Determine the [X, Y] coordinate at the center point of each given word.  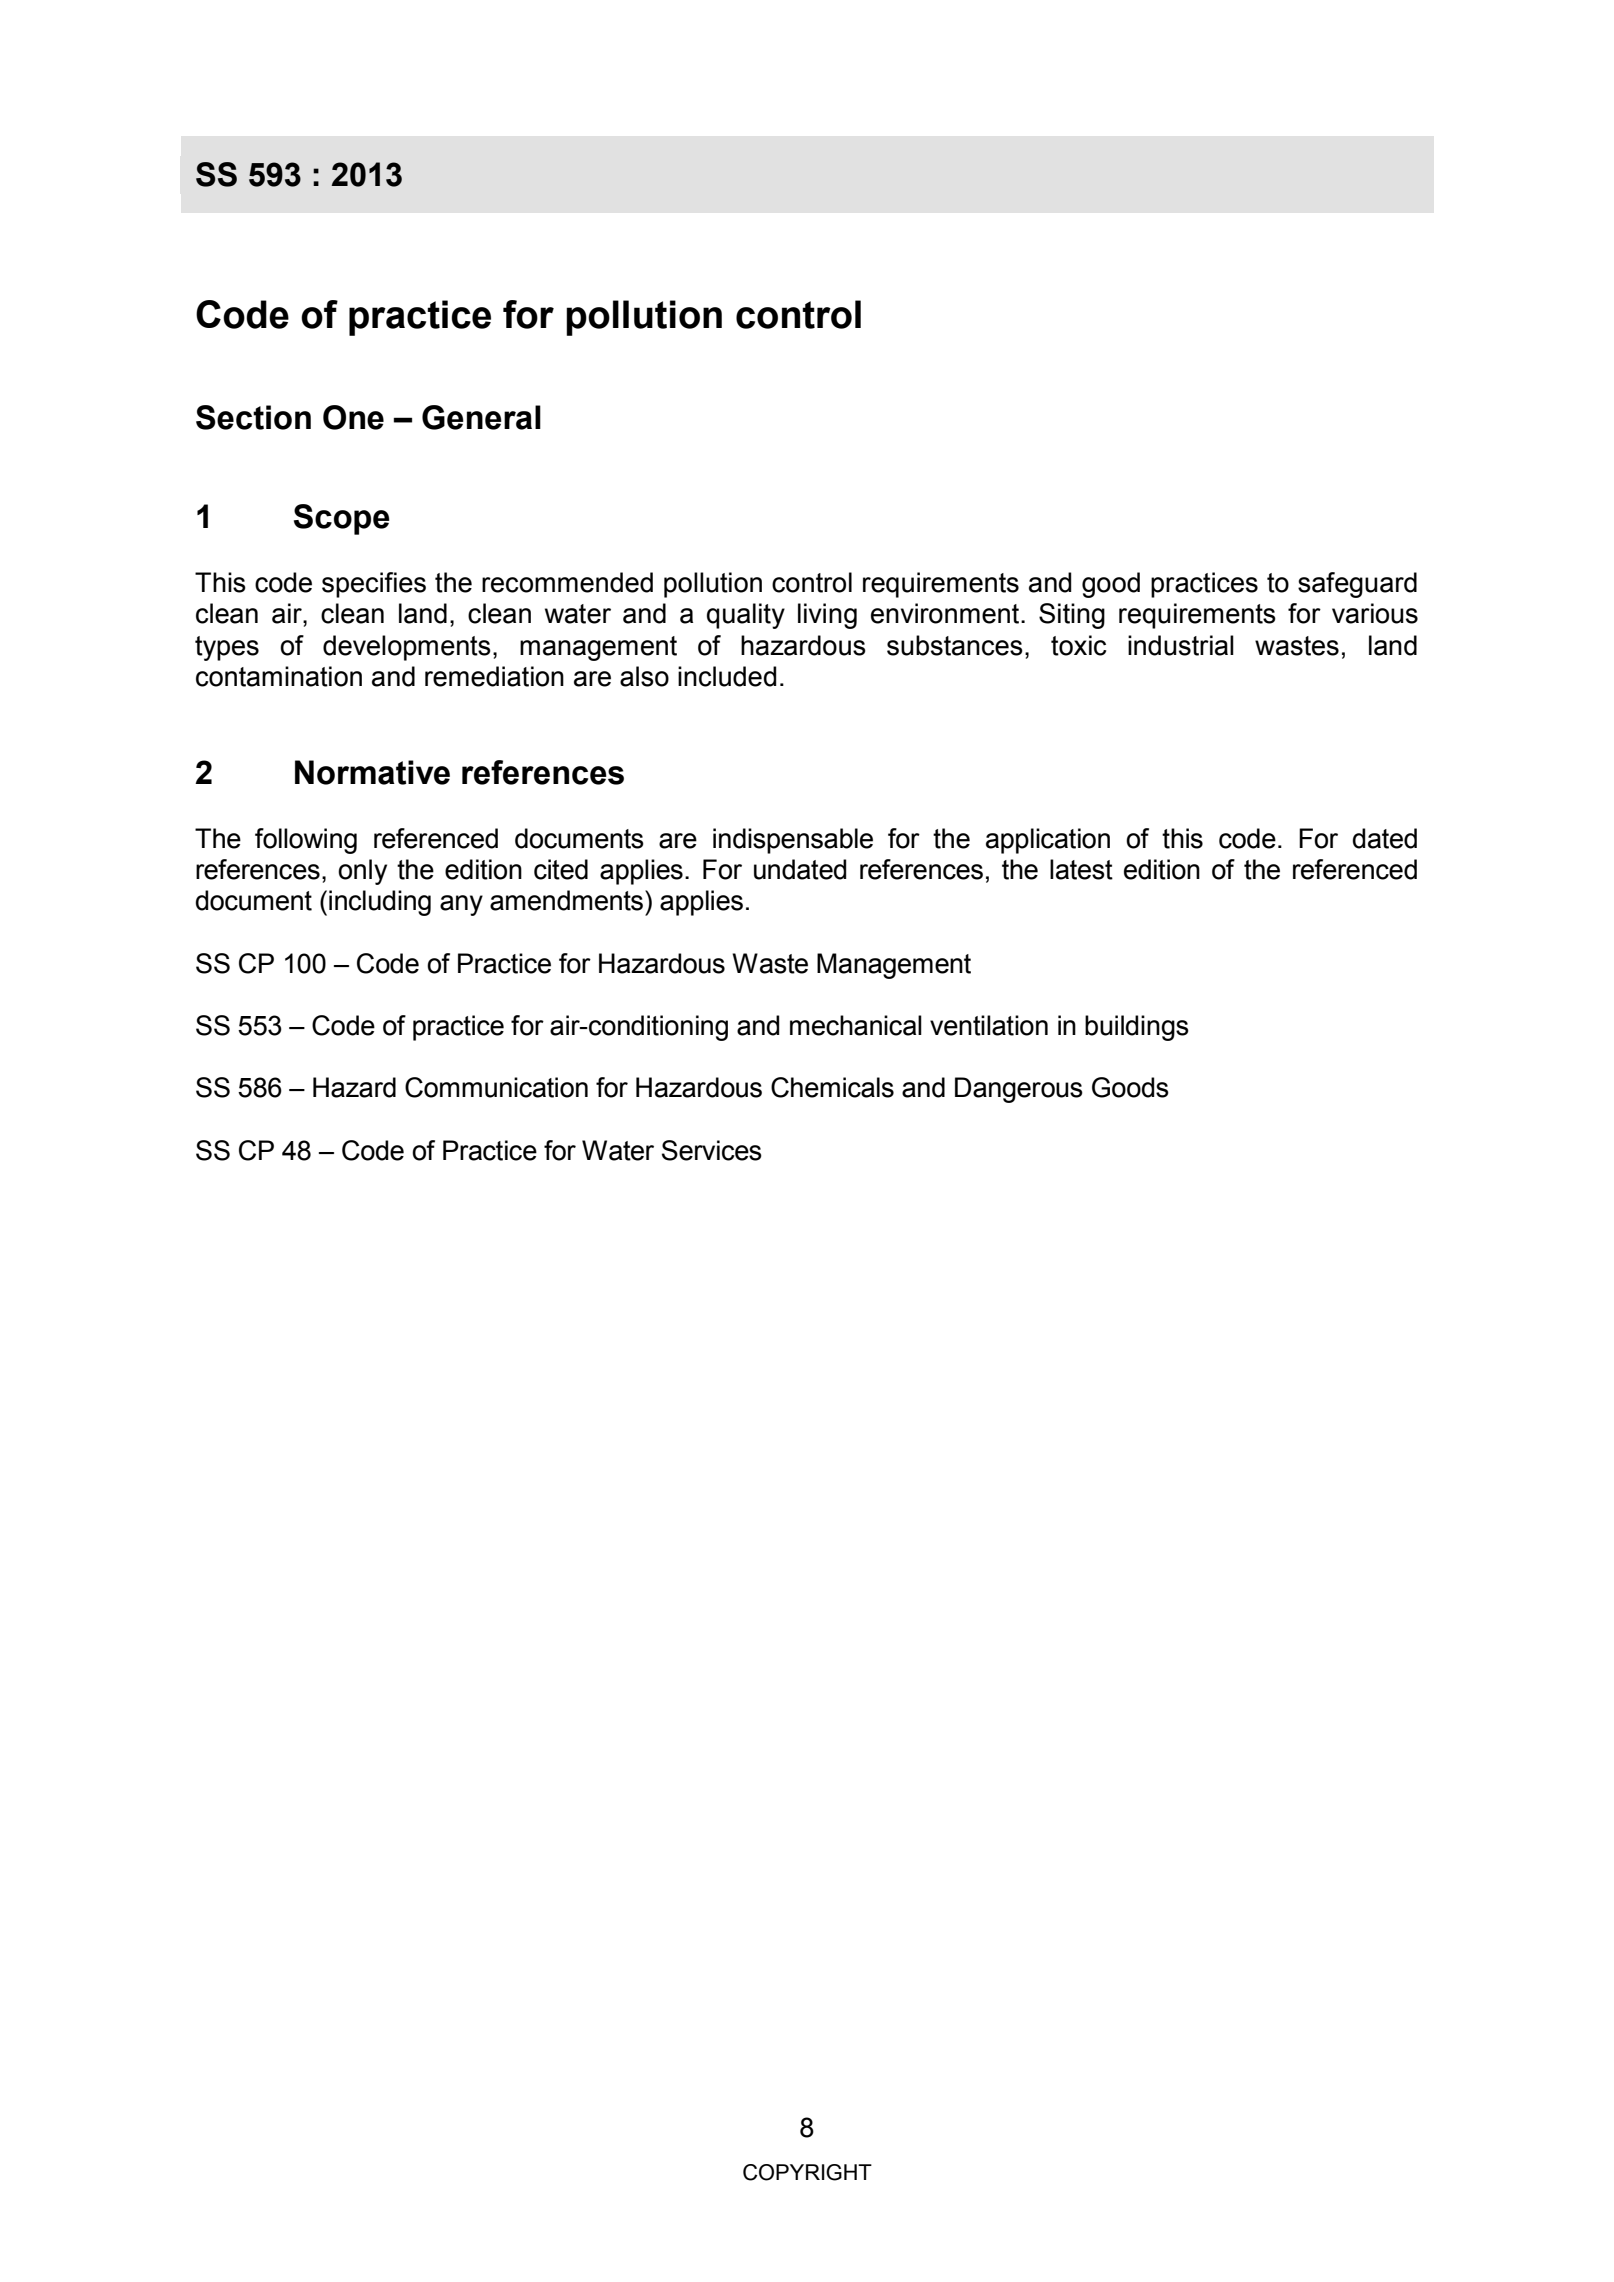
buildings [1137, 1028]
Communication [496, 1087]
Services [712, 1150]
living [827, 616]
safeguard [1357, 585]
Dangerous [1019, 1090]
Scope [342, 519]
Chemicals [832, 1087]
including [380, 903]
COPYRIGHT [807, 2172]
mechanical [856, 1025]
